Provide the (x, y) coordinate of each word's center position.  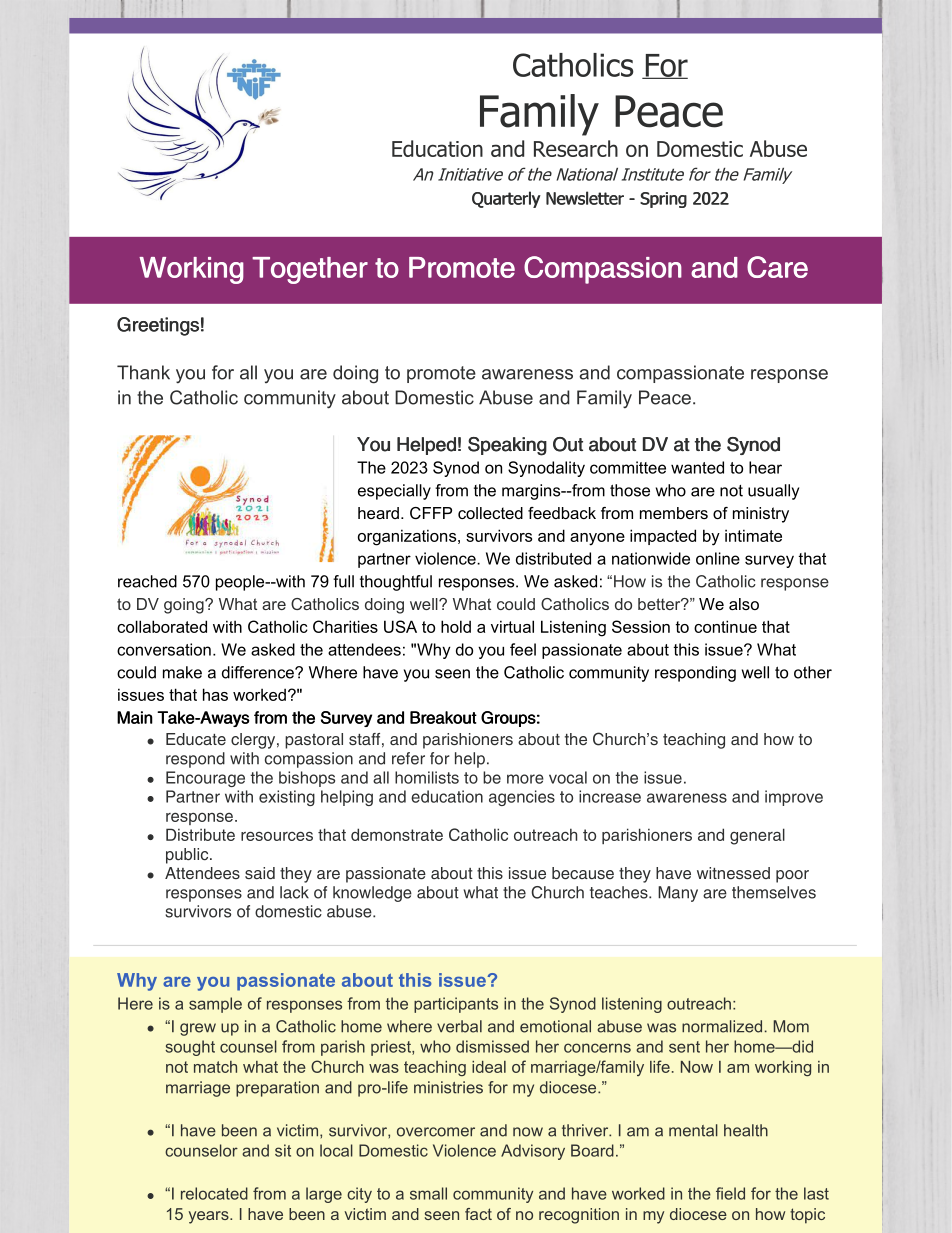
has (215, 694)
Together (310, 270)
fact (478, 1214)
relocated (214, 1193)
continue (725, 626)
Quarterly (506, 199)
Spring (663, 200)
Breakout (443, 717)
